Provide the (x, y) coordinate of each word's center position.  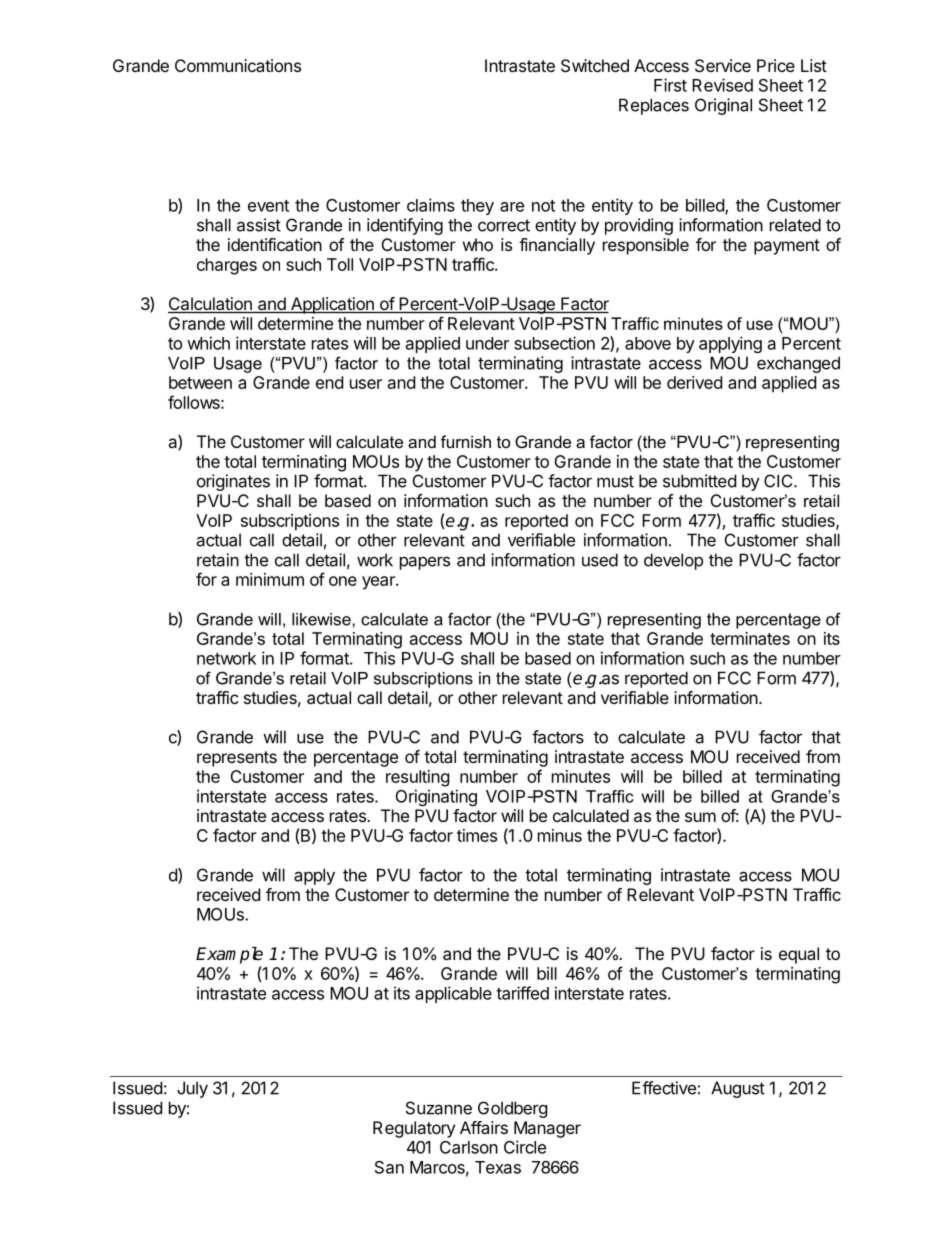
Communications (238, 65)
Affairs (484, 1127)
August (738, 1089)
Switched (595, 65)
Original (723, 106)
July (192, 1089)
